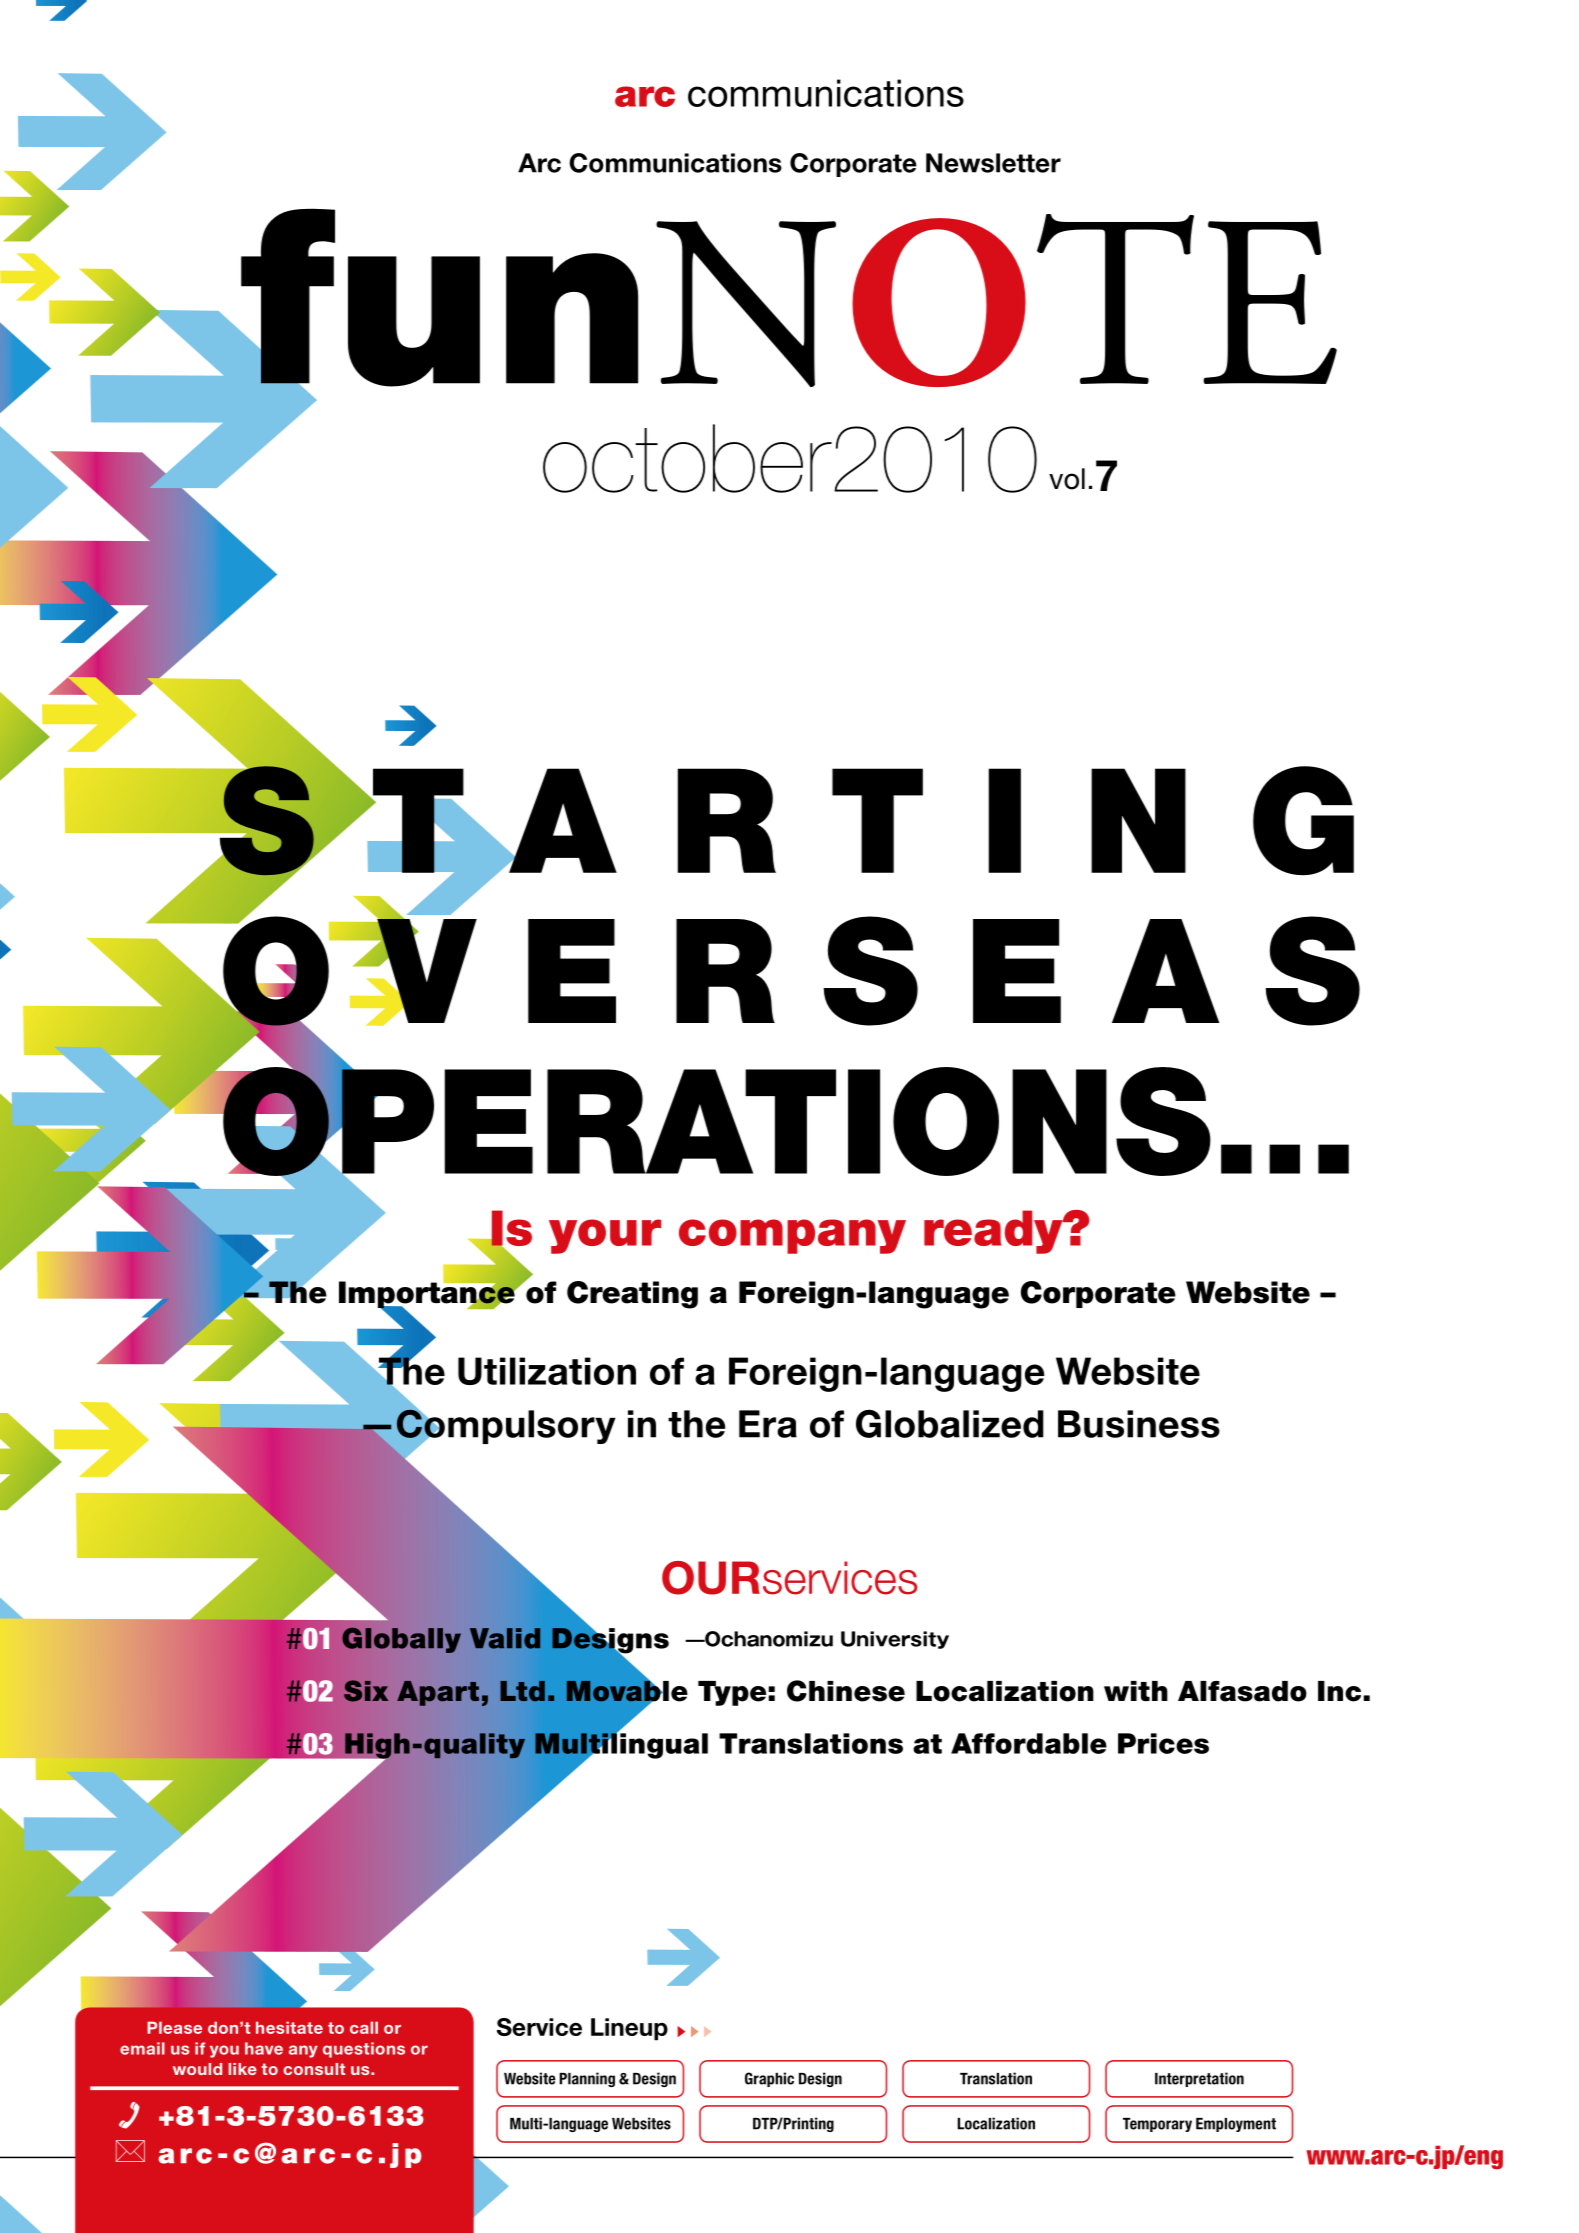 The width and height of the page is (1579, 2233). Describe the element at coordinates (694, 2031) in the page. I see `sss` at that location.
